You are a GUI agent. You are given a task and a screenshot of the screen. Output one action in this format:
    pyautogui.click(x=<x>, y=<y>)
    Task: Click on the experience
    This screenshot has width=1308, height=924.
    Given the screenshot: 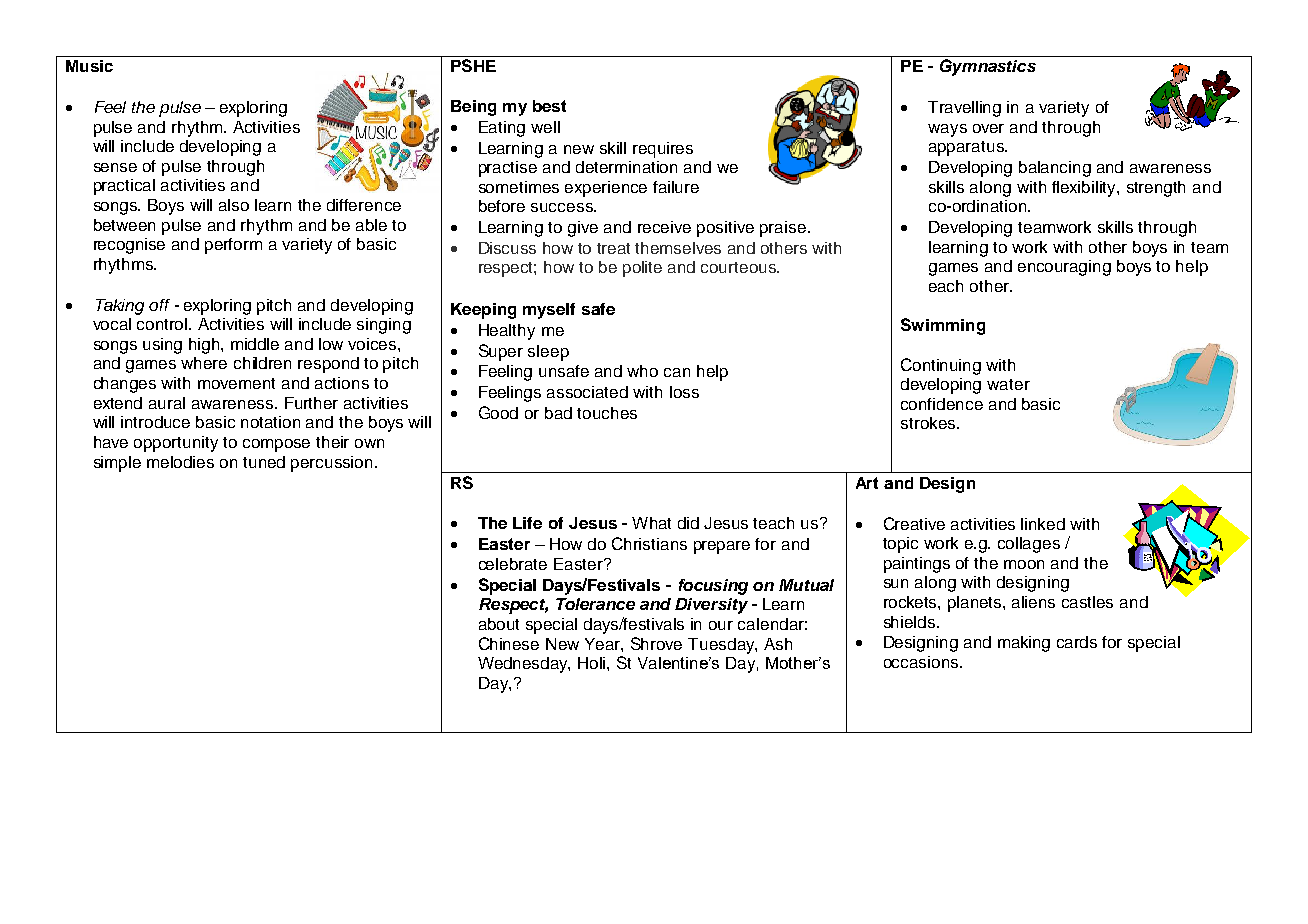 What is the action you would take?
    pyautogui.click(x=606, y=189)
